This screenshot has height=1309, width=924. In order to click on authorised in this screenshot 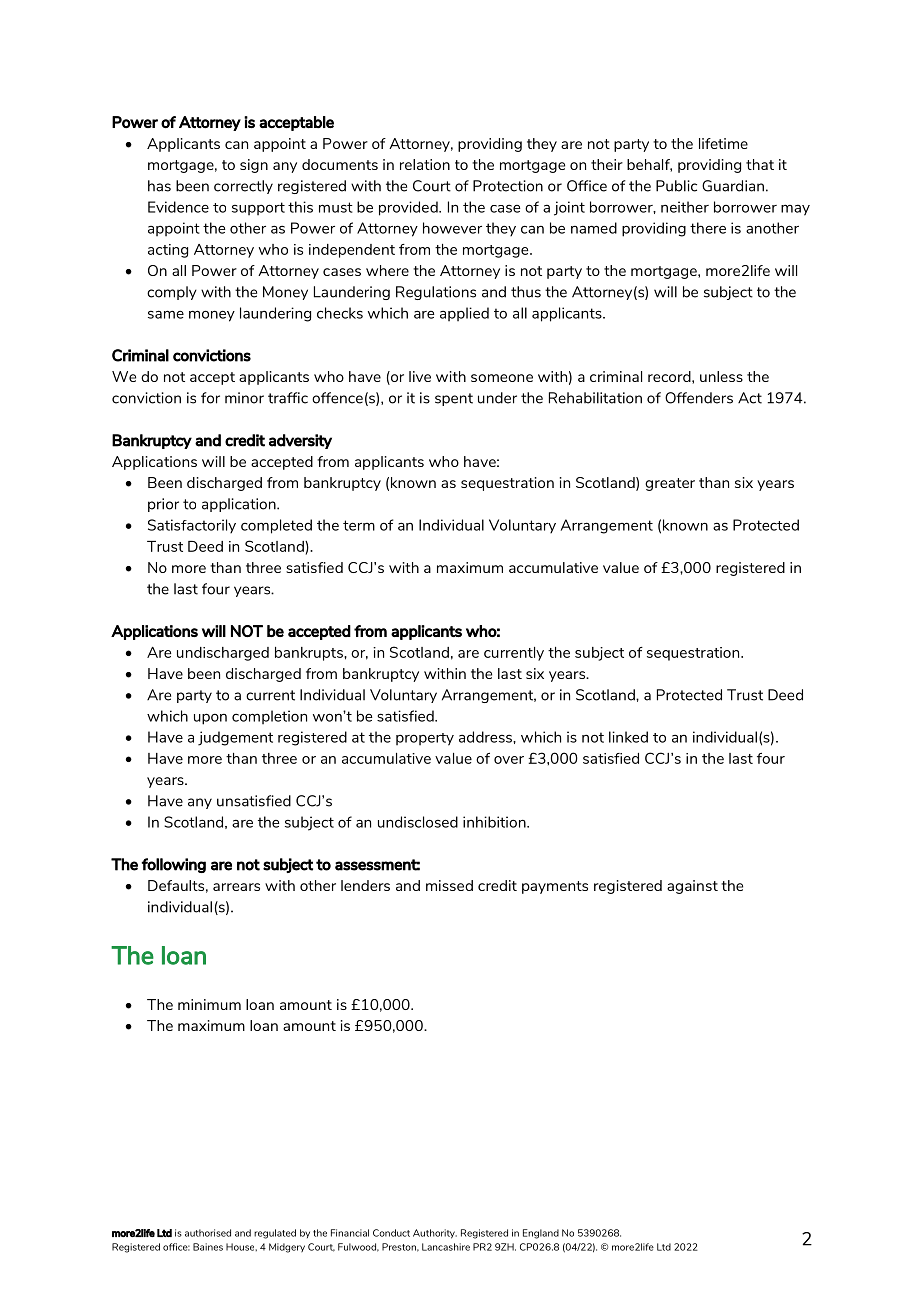, I will do `click(208, 1233)`.
